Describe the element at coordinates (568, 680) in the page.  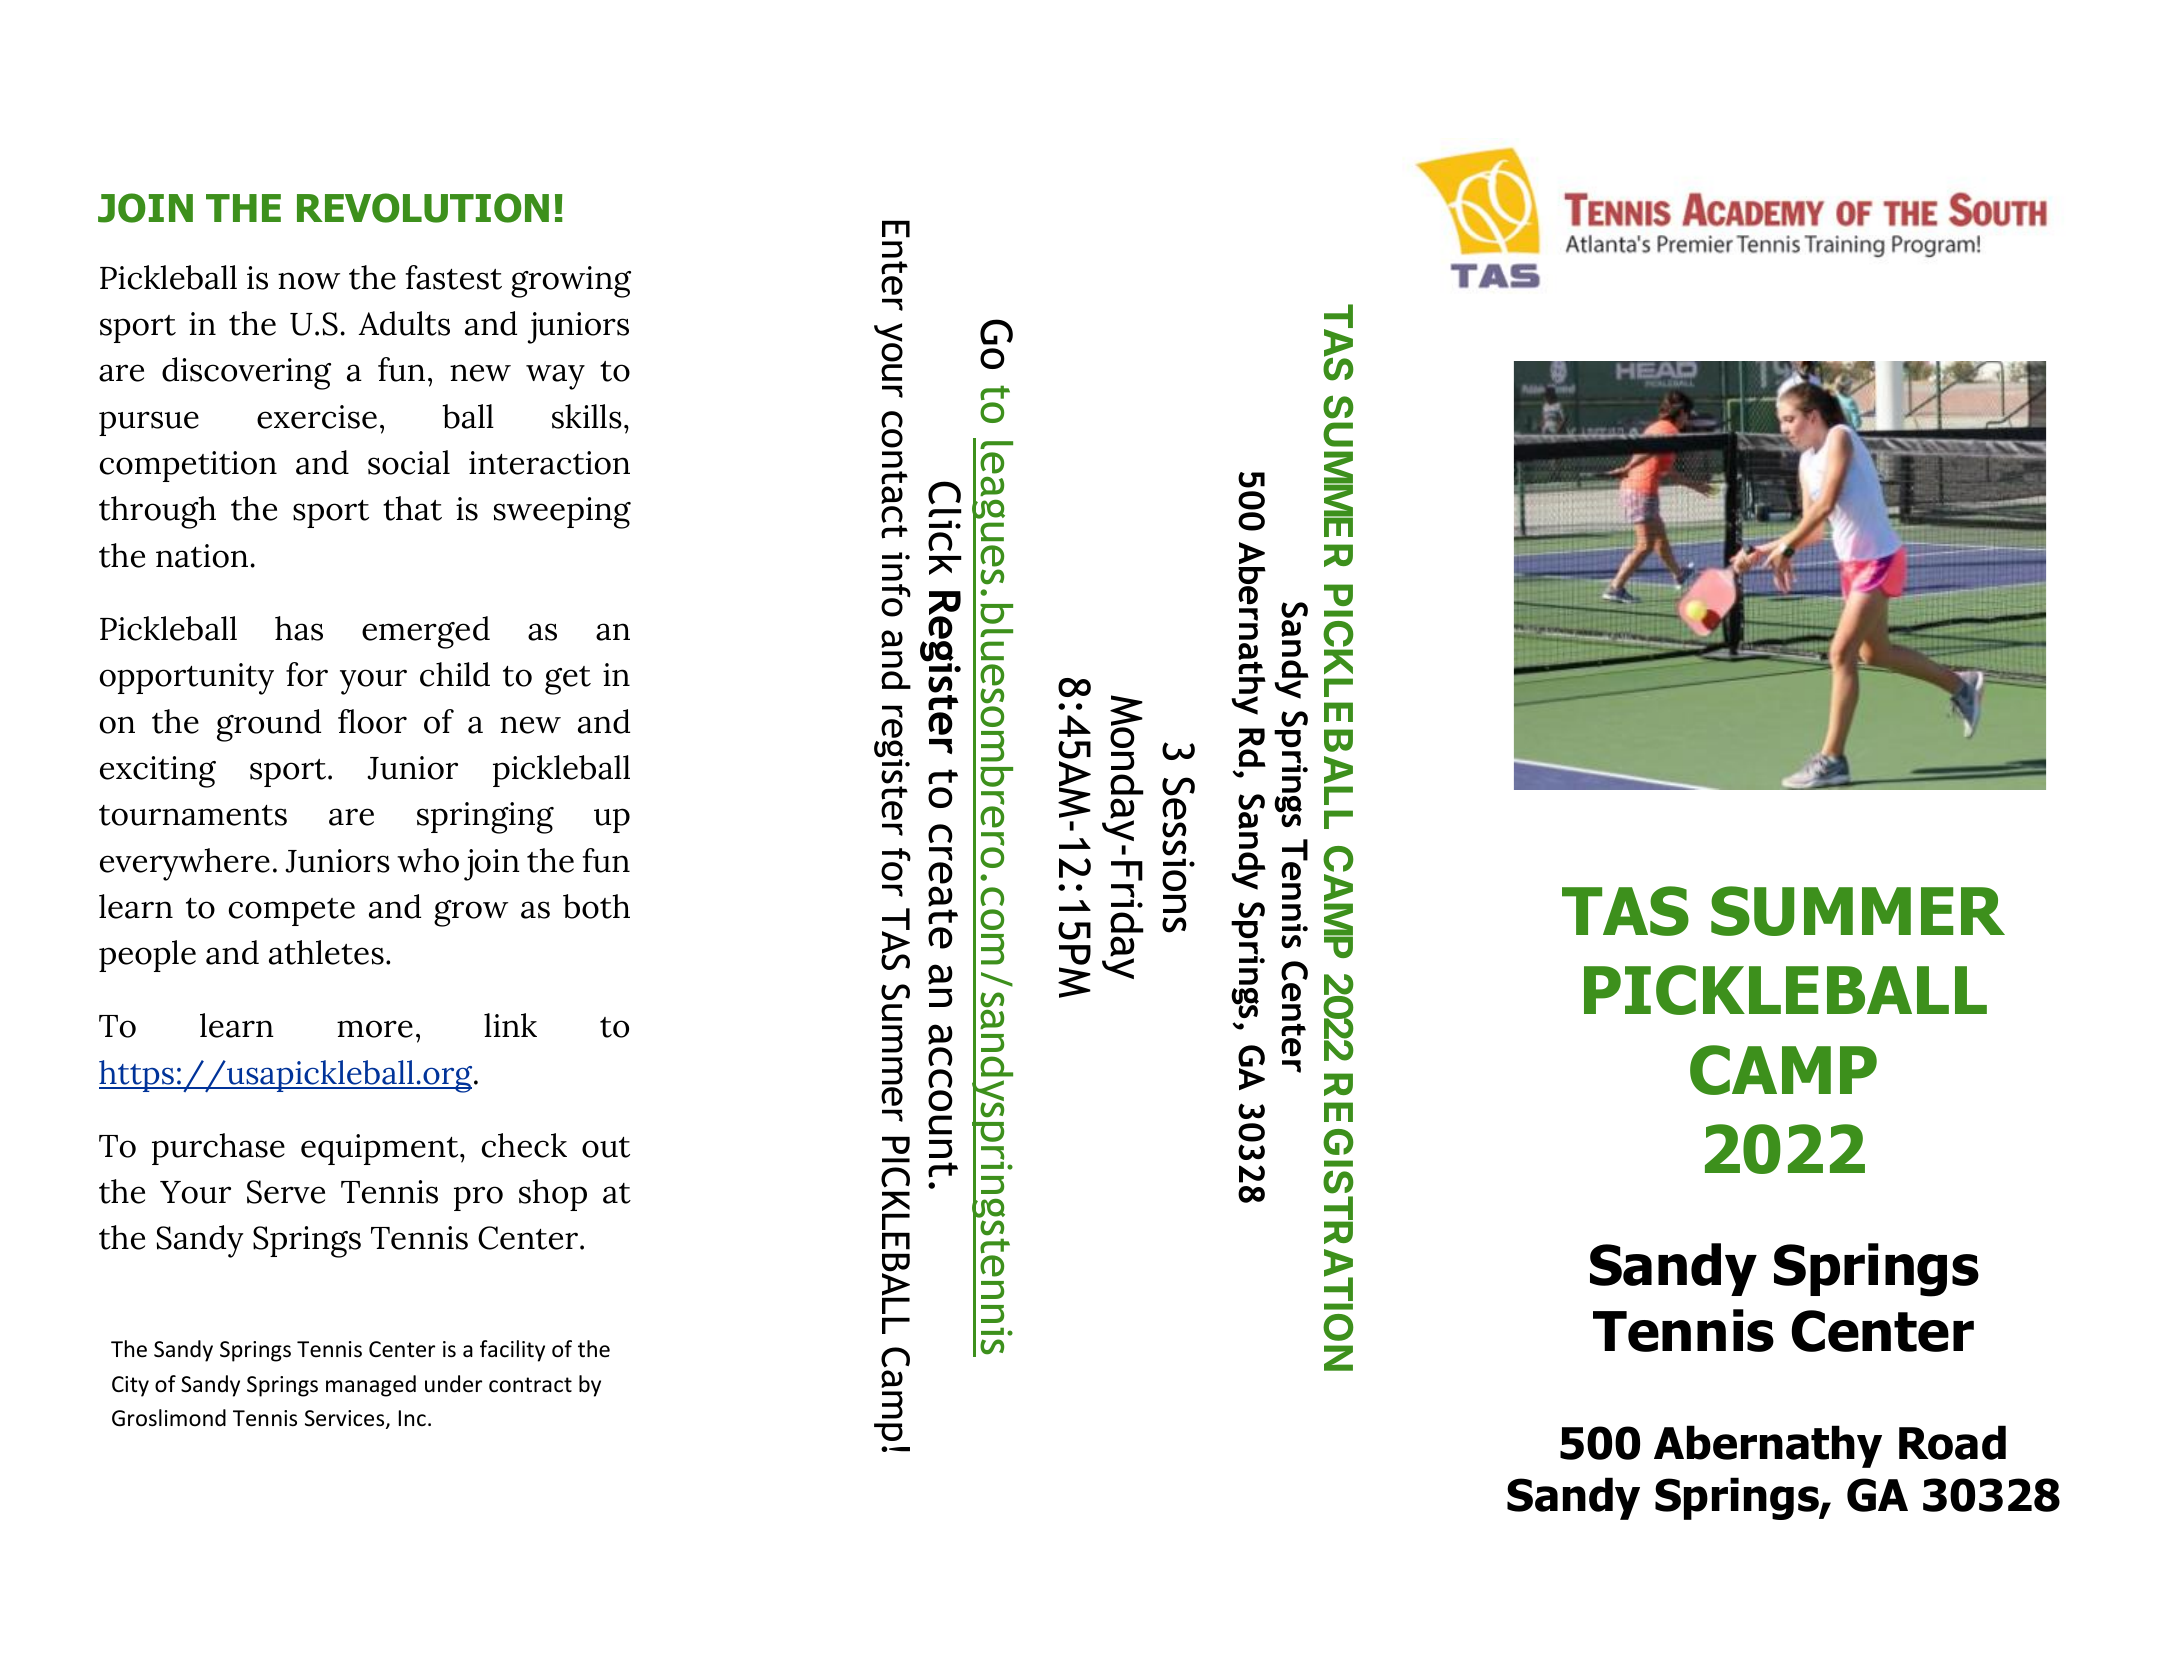
I see `get` at that location.
